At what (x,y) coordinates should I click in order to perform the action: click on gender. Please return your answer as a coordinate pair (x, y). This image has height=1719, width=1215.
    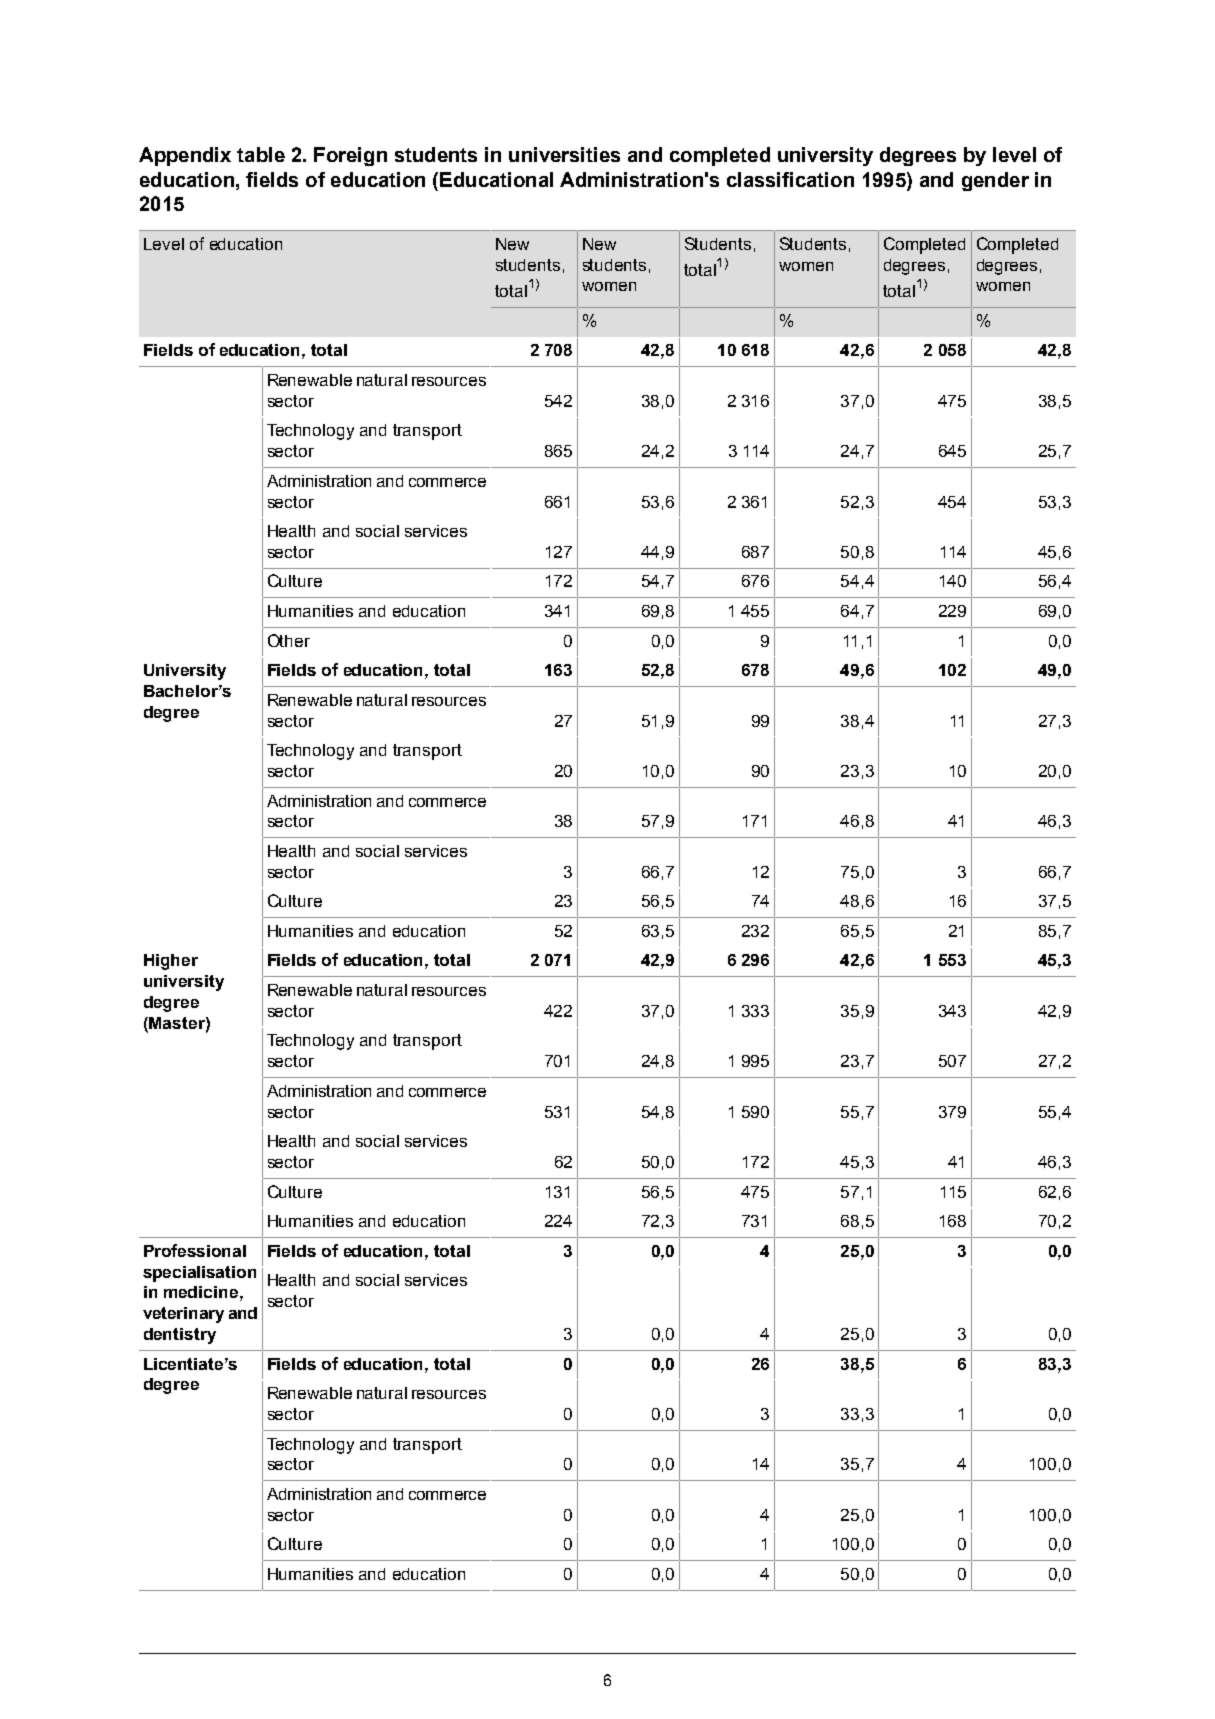
    Looking at the image, I should click on (995, 181).
